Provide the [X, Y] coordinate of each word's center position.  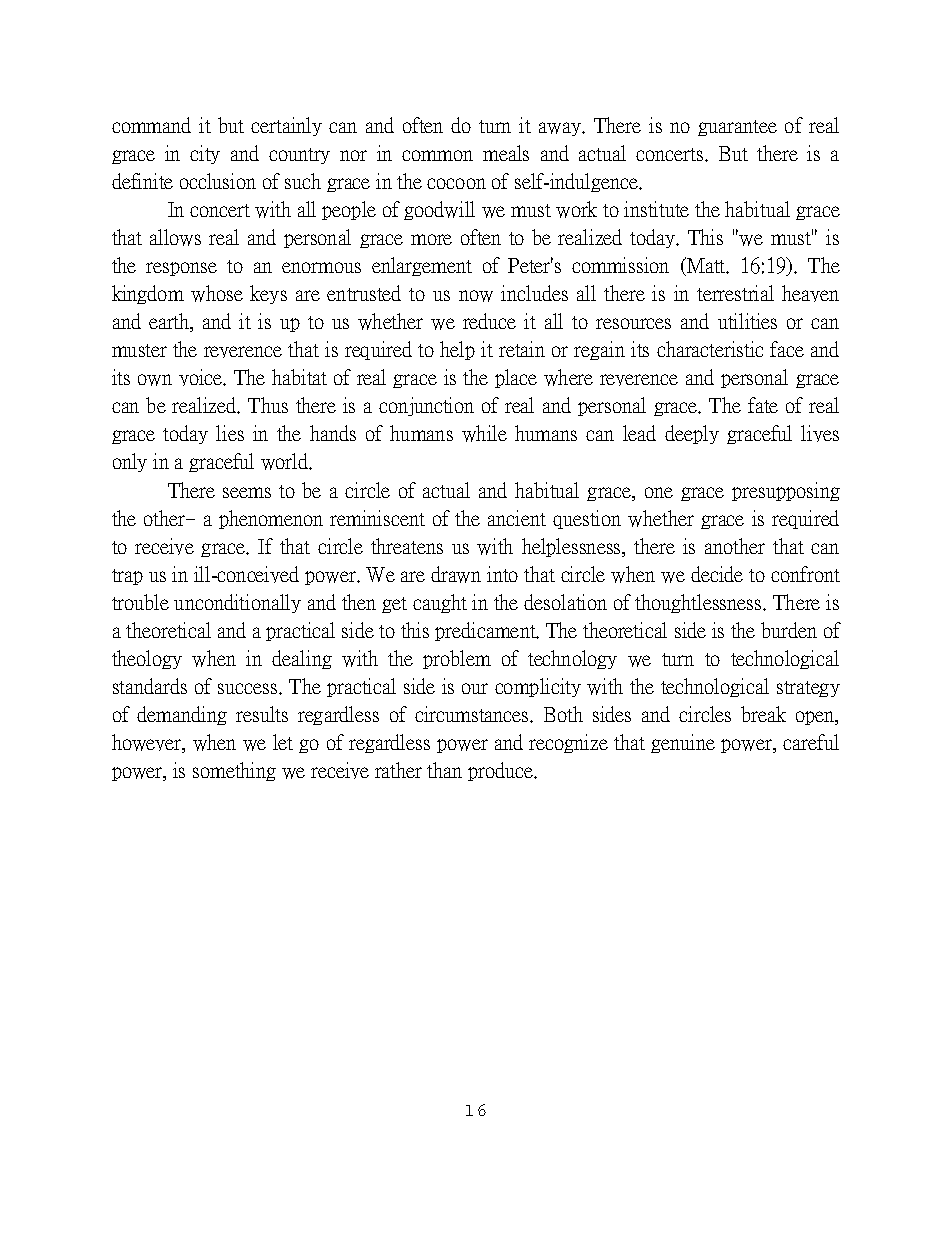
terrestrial [735, 293]
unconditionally [237, 603]
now [476, 296]
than [444, 770]
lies [230, 433]
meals [506, 153]
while [484, 433]
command [151, 125]
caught [440, 603]
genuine [683, 743]
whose [217, 293]
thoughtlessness [699, 603]
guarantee [737, 128]
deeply [692, 434]
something [234, 771]
